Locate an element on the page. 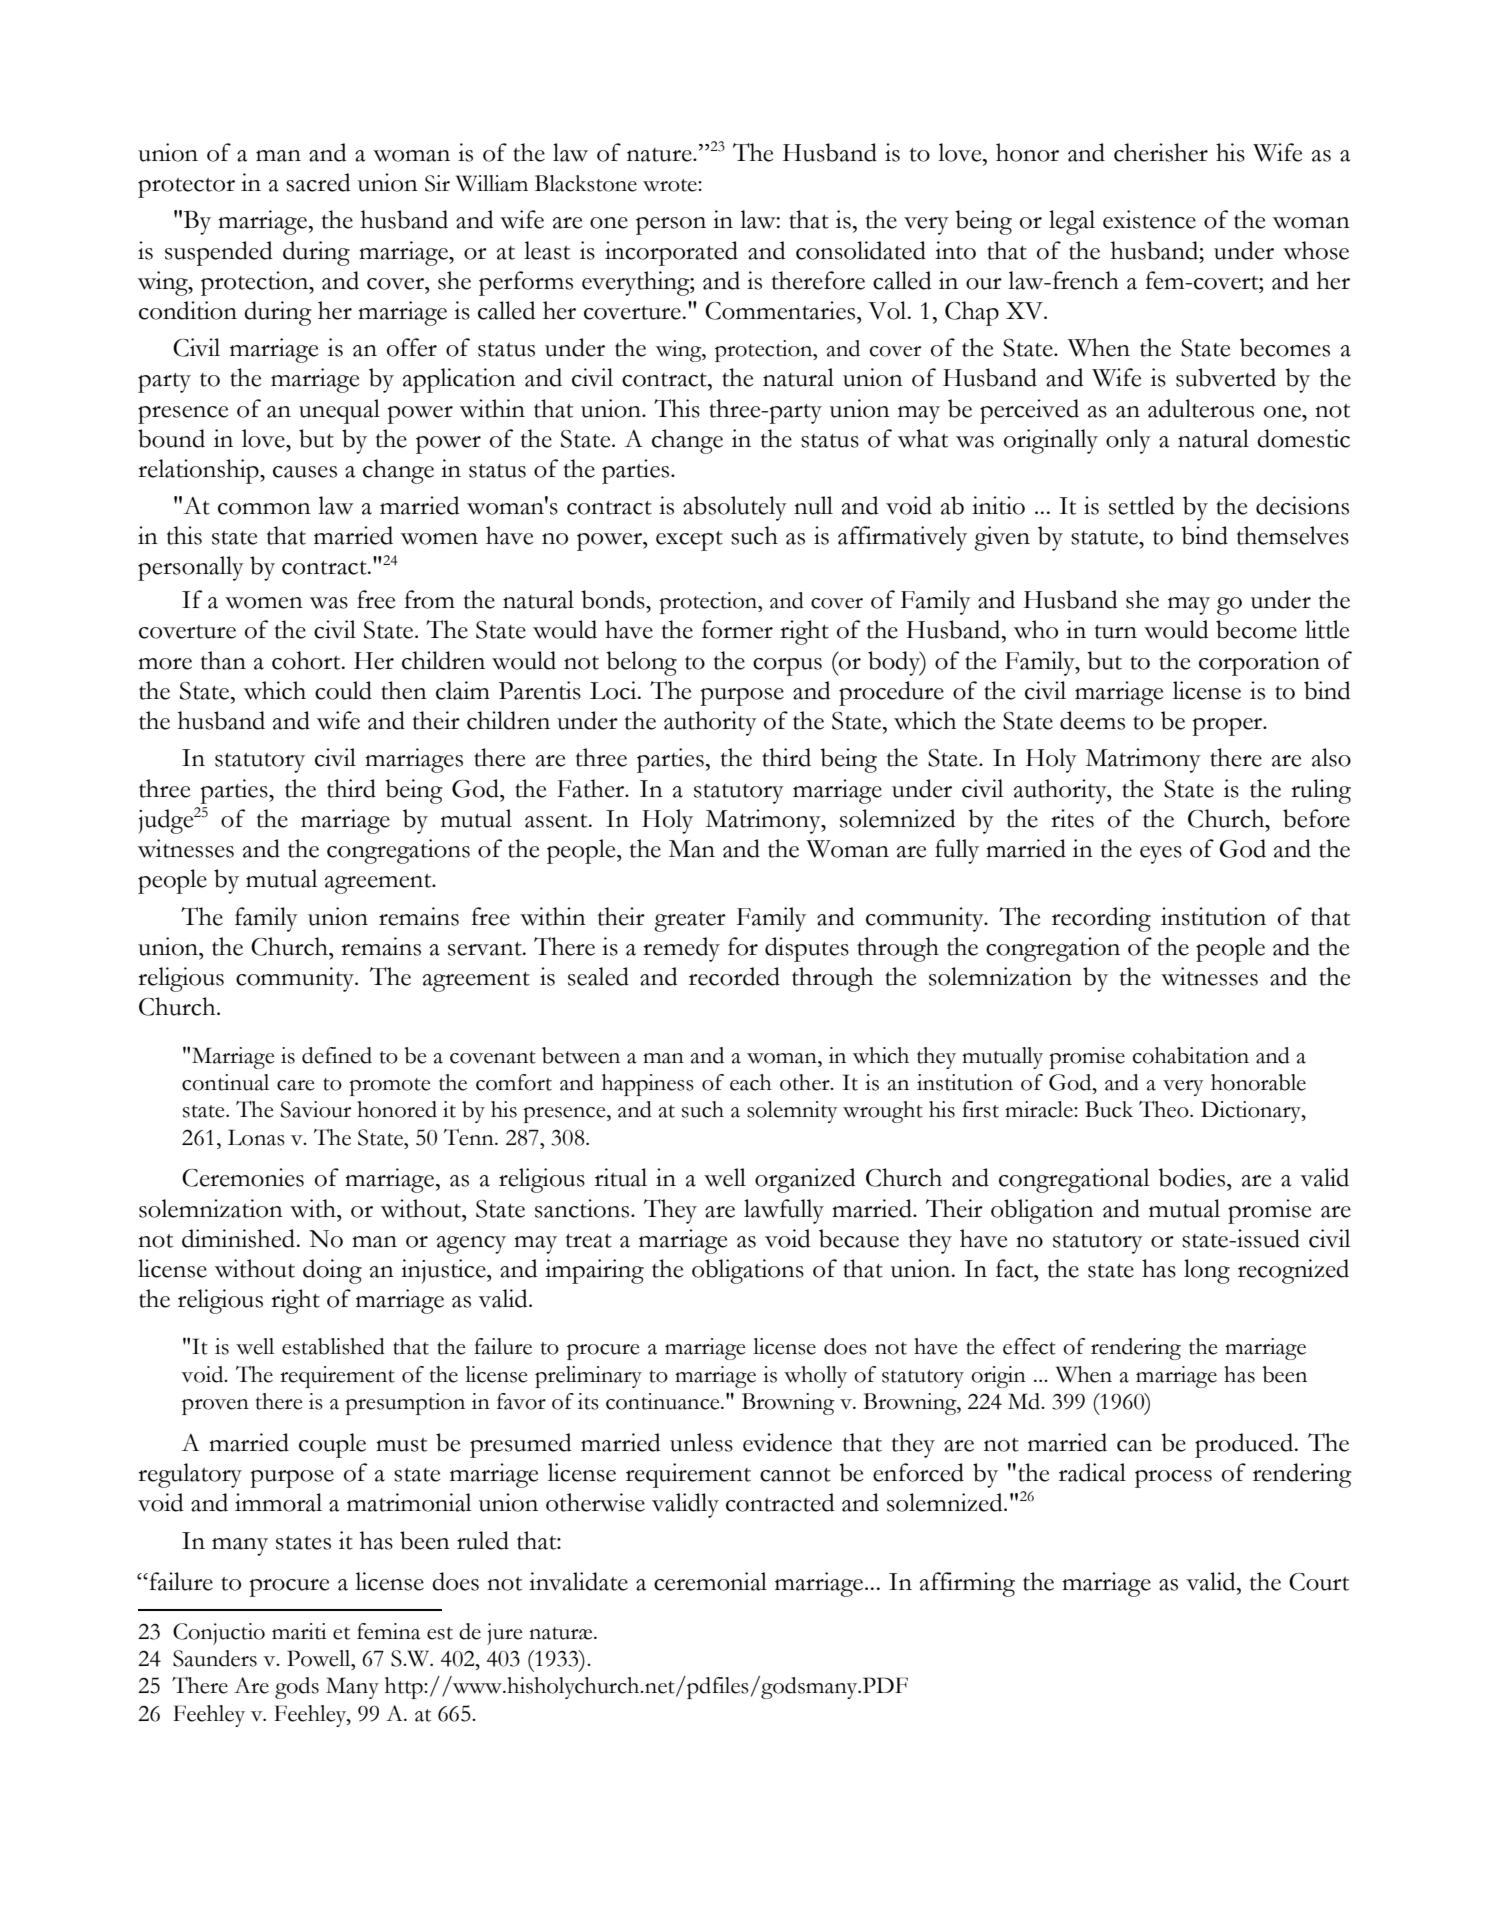 The width and height of the document is (1489, 1927). immoral is located at coordinates (278, 1502).
